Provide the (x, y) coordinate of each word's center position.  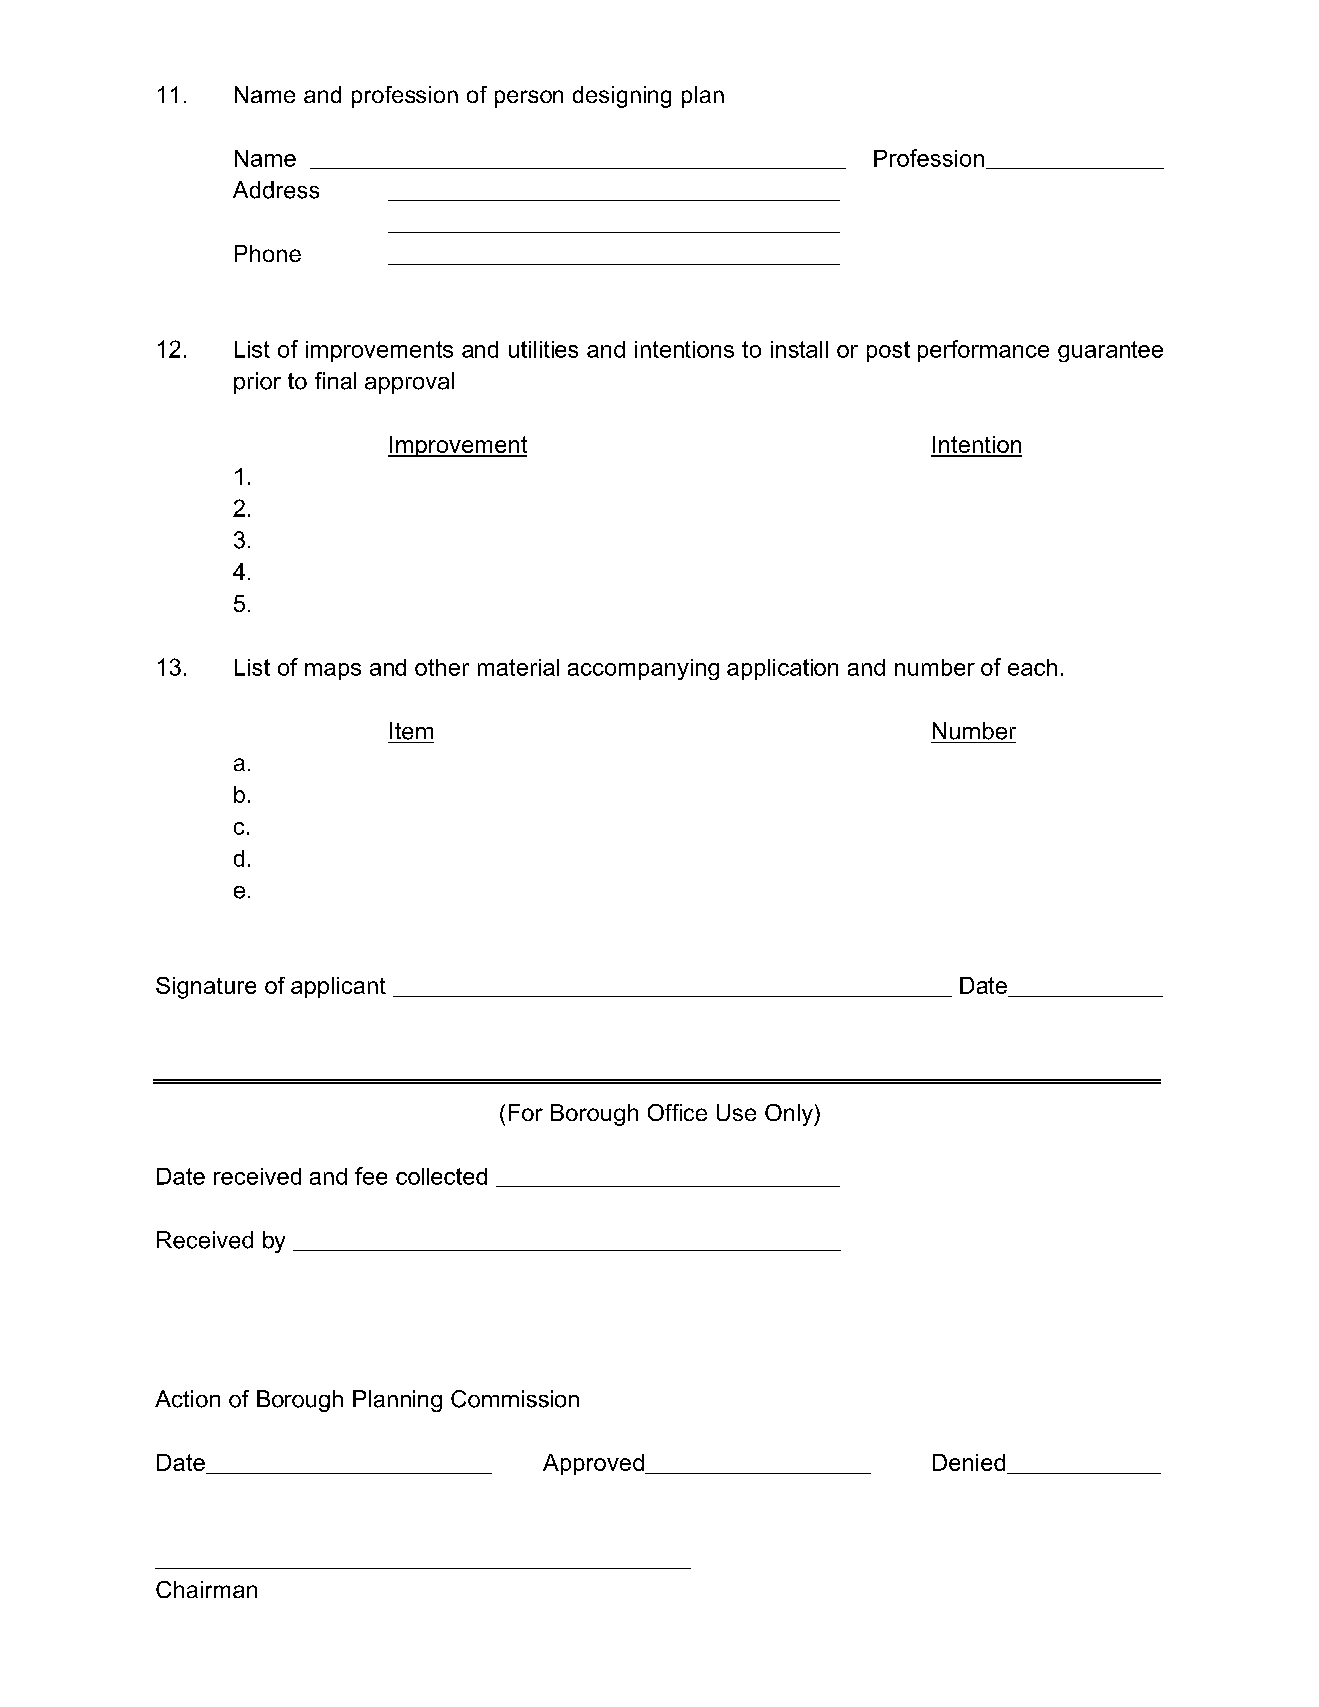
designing (622, 97)
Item (411, 731)
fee (371, 1176)
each (1032, 667)
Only (790, 1115)
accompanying (643, 669)
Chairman (206, 1589)
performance (983, 351)
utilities (543, 349)
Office (677, 1112)
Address (276, 190)
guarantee (1110, 351)
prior (257, 383)
